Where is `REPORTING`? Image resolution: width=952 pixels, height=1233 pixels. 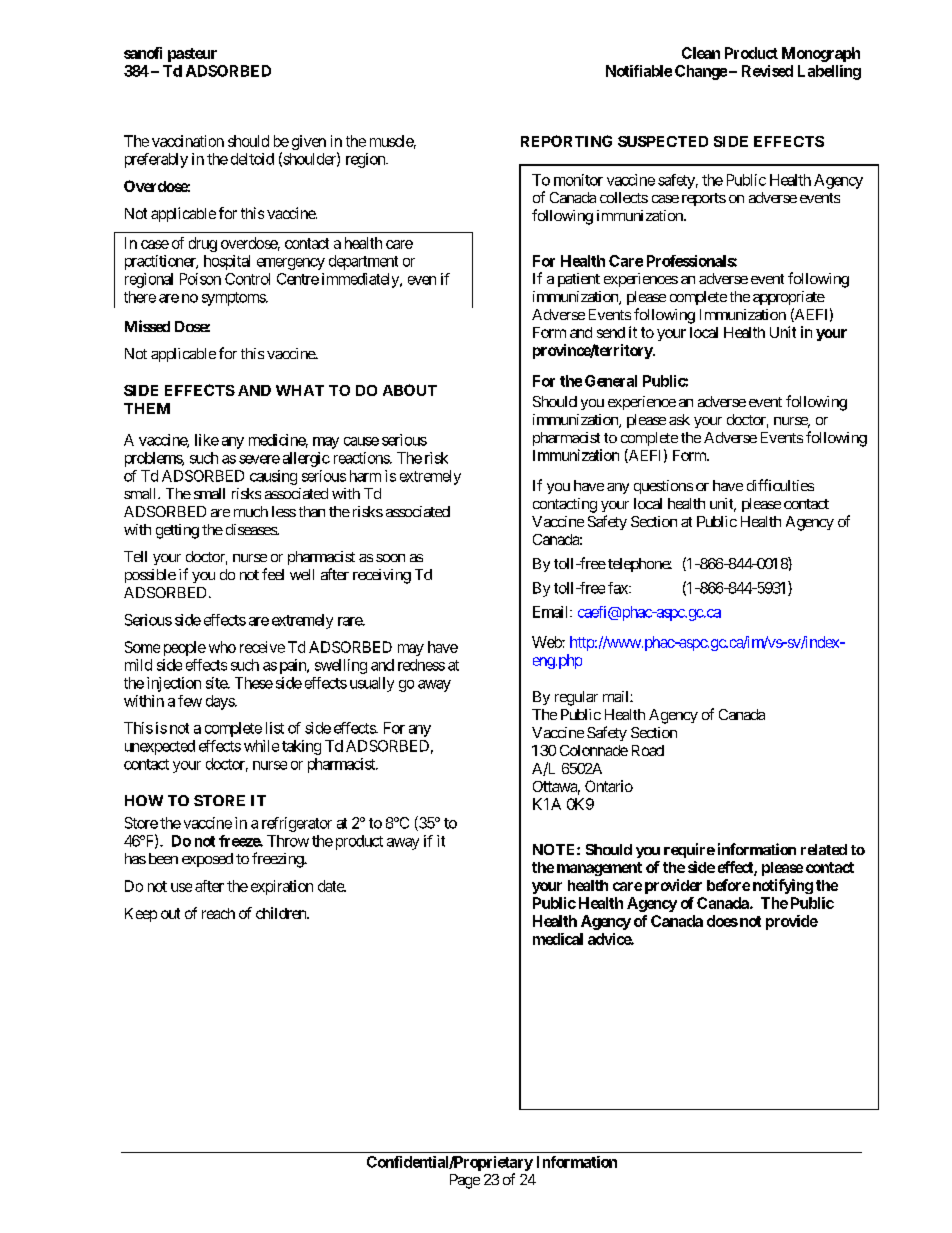 REPORTING is located at coordinates (566, 141).
